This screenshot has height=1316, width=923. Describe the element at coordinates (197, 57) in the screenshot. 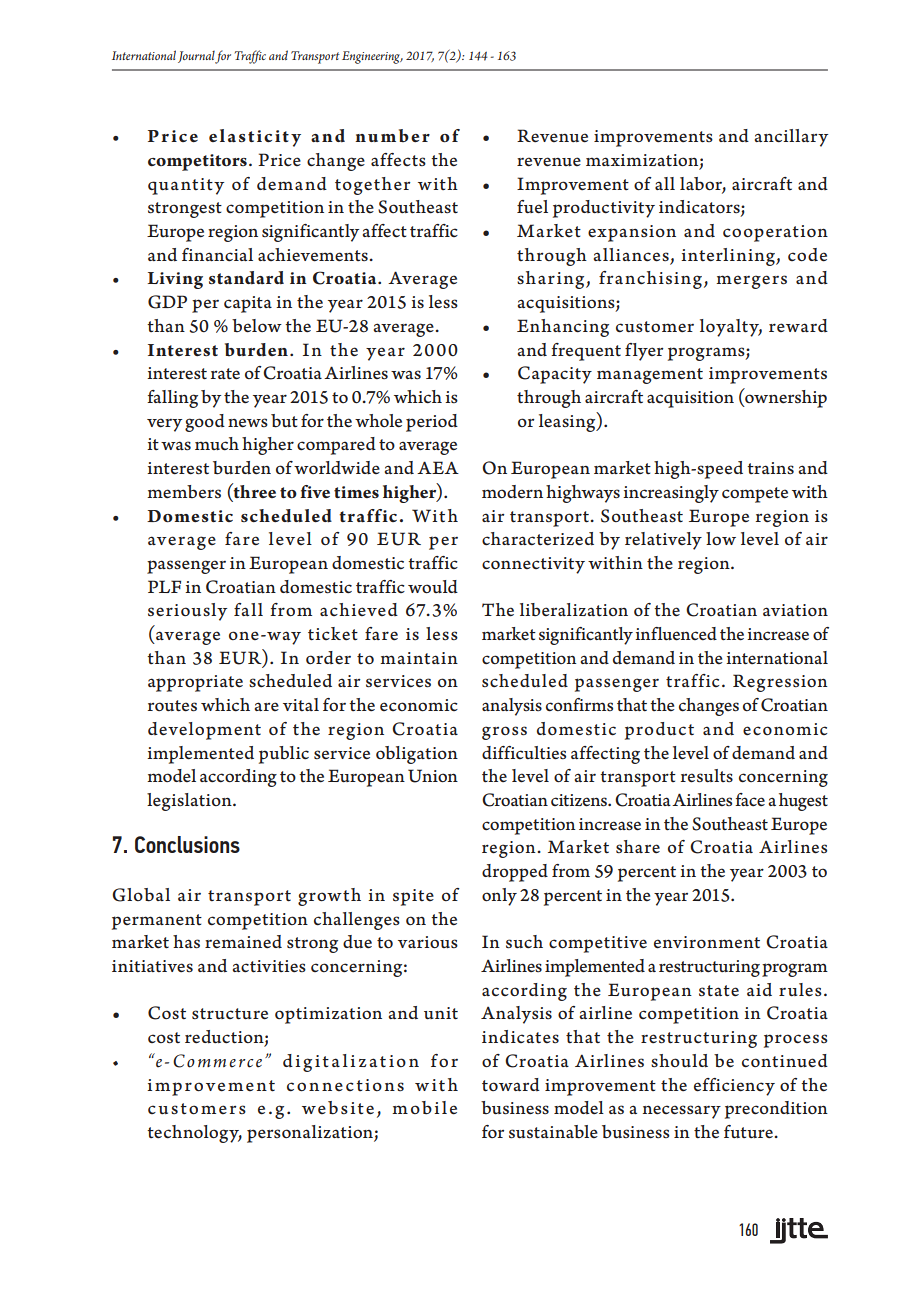

I see `Journal` at that location.
